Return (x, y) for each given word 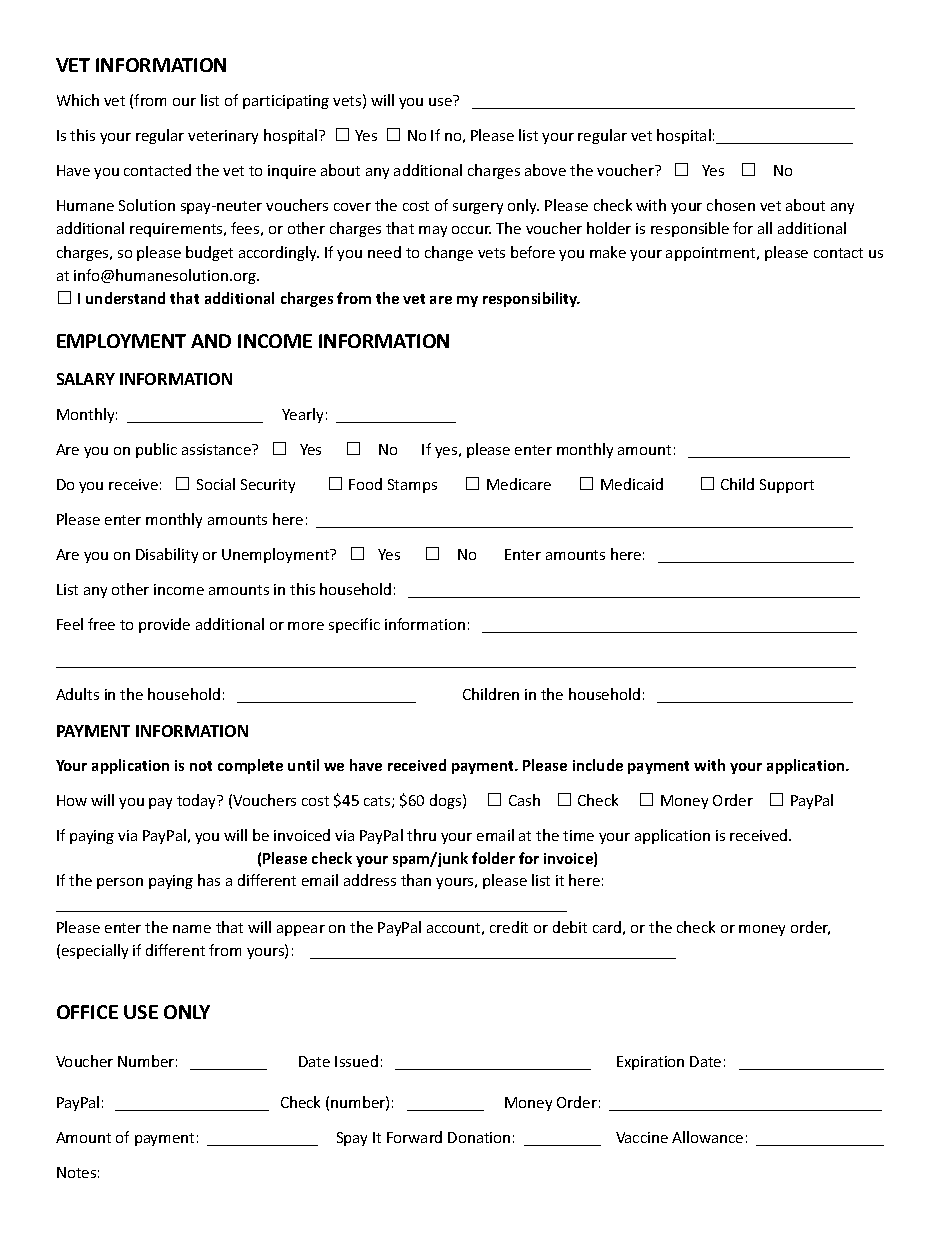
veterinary (223, 137)
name (192, 929)
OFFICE (87, 1012)
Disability (167, 555)
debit (570, 927)
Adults (77, 694)
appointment (712, 254)
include (598, 765)
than (416, 880)
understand (125, 298)
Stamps (412, 486)
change (449, 253)
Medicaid (632, 484)
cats (378, 802)
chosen (731, 205)
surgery (478, 208)
